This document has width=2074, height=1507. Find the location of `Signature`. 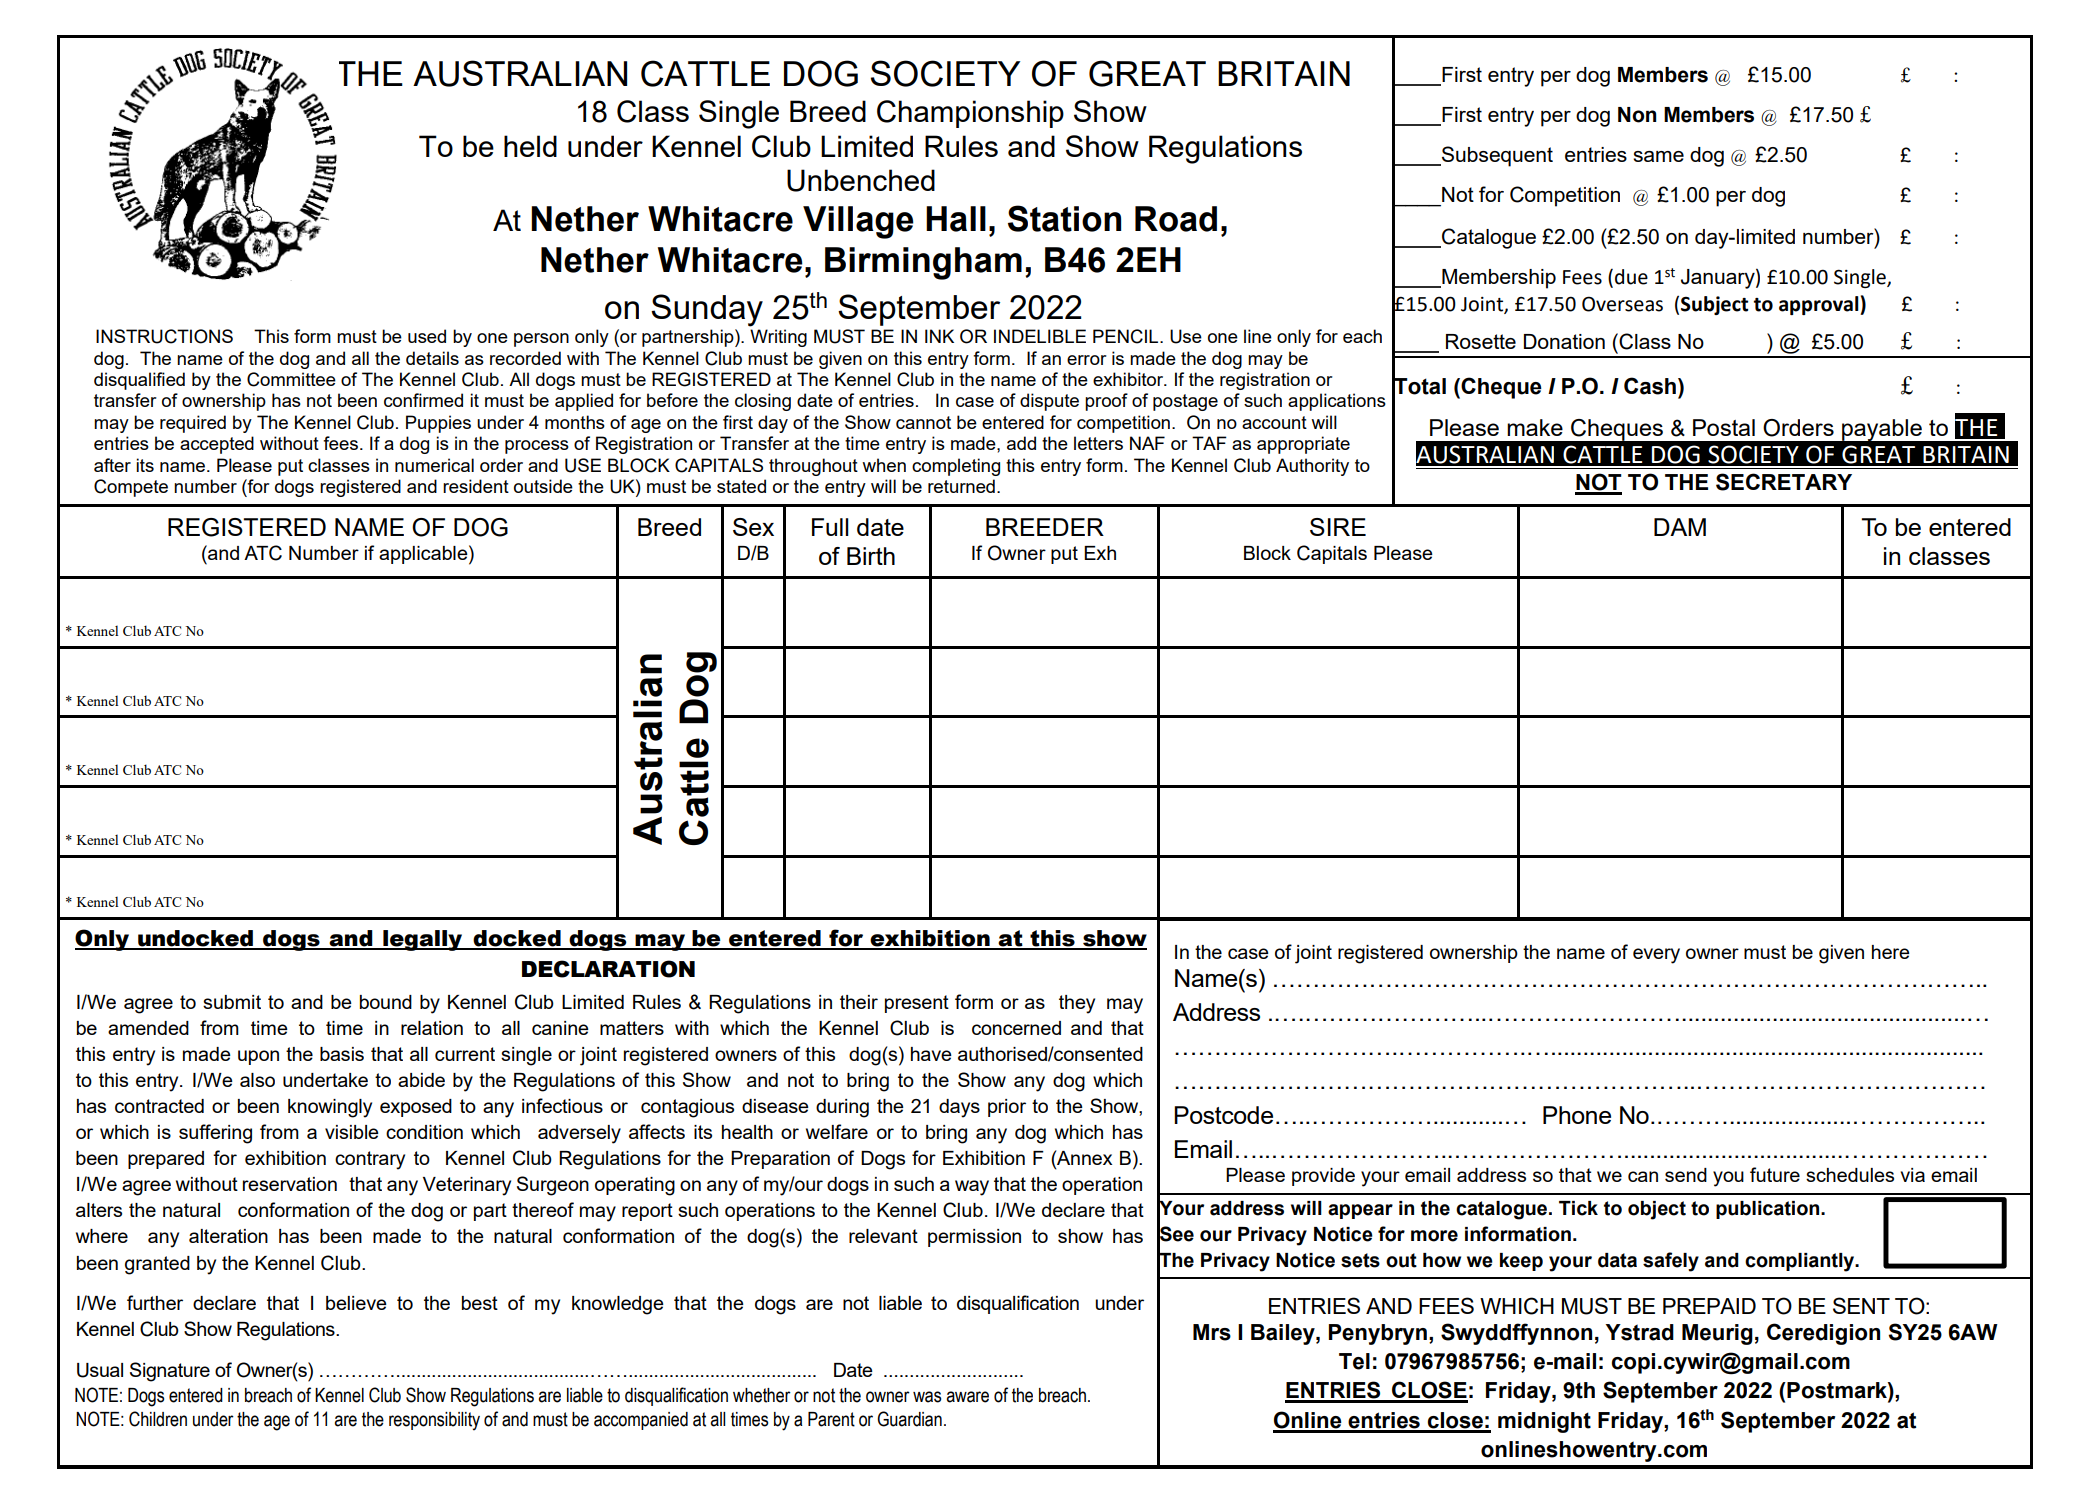

Signature is located at coordinates (170, 1372).
